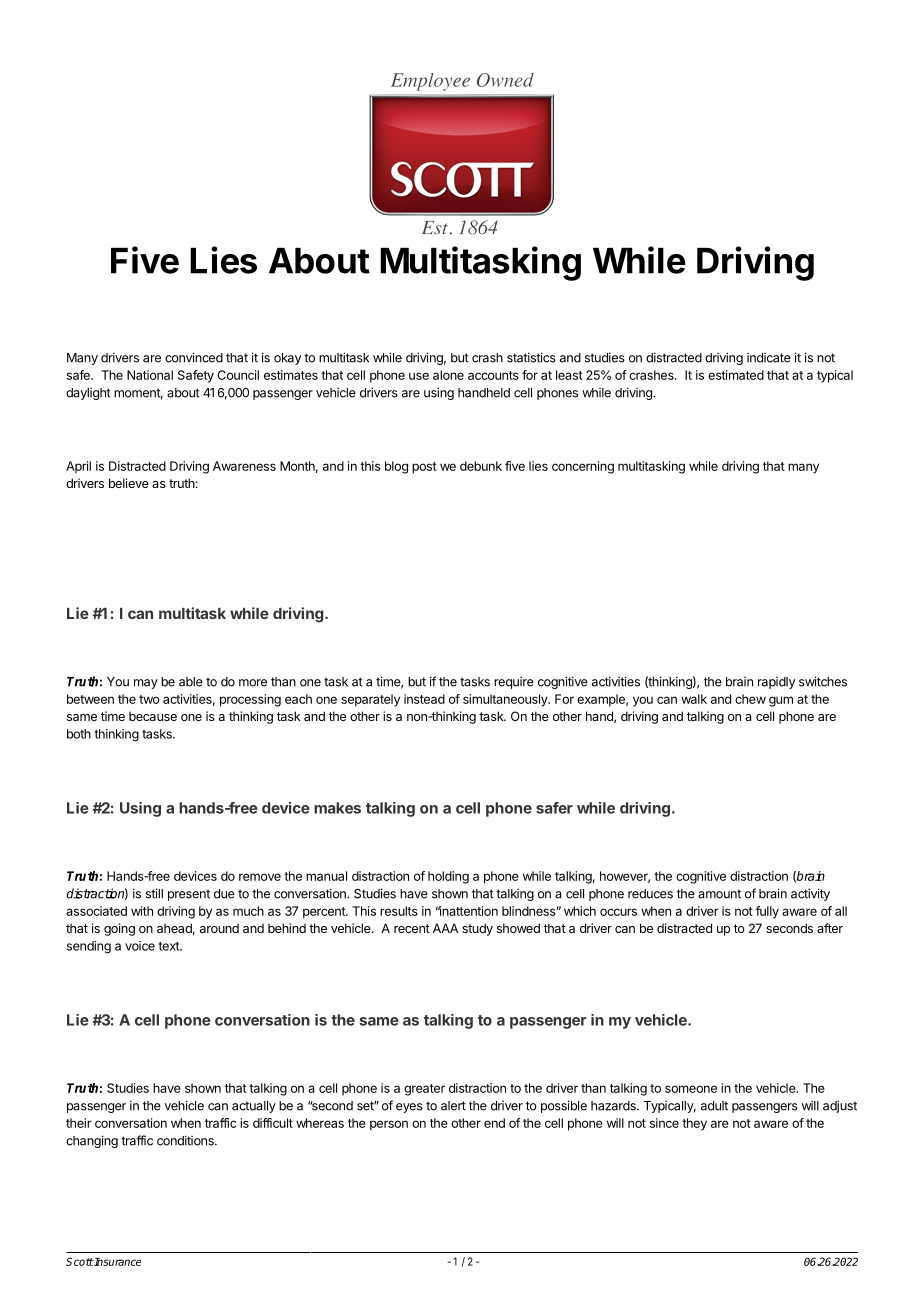 Image resolution: width=924 pixels, height=1308 pixels. What do you see at coordinates (736, 375) in the screenshot?
I see `estimated` at bounding box center [736, 375].
